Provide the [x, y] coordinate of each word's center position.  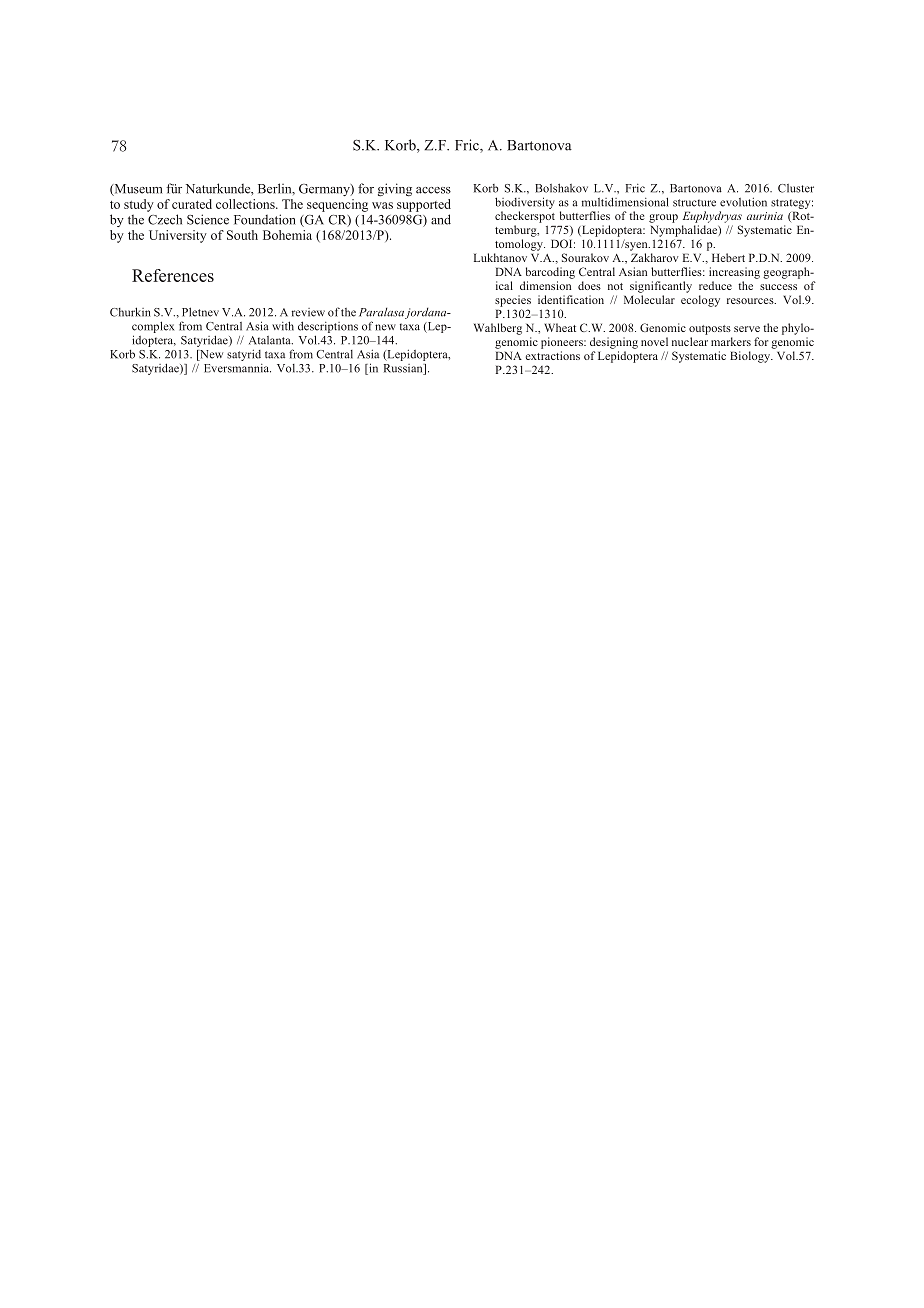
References [173, 275]
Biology [751, 357]
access [433, 190]
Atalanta [271, 340]
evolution [743, 202]
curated [192, 204]
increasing [734, 273]
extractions [552, 355]
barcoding [550, 273]
